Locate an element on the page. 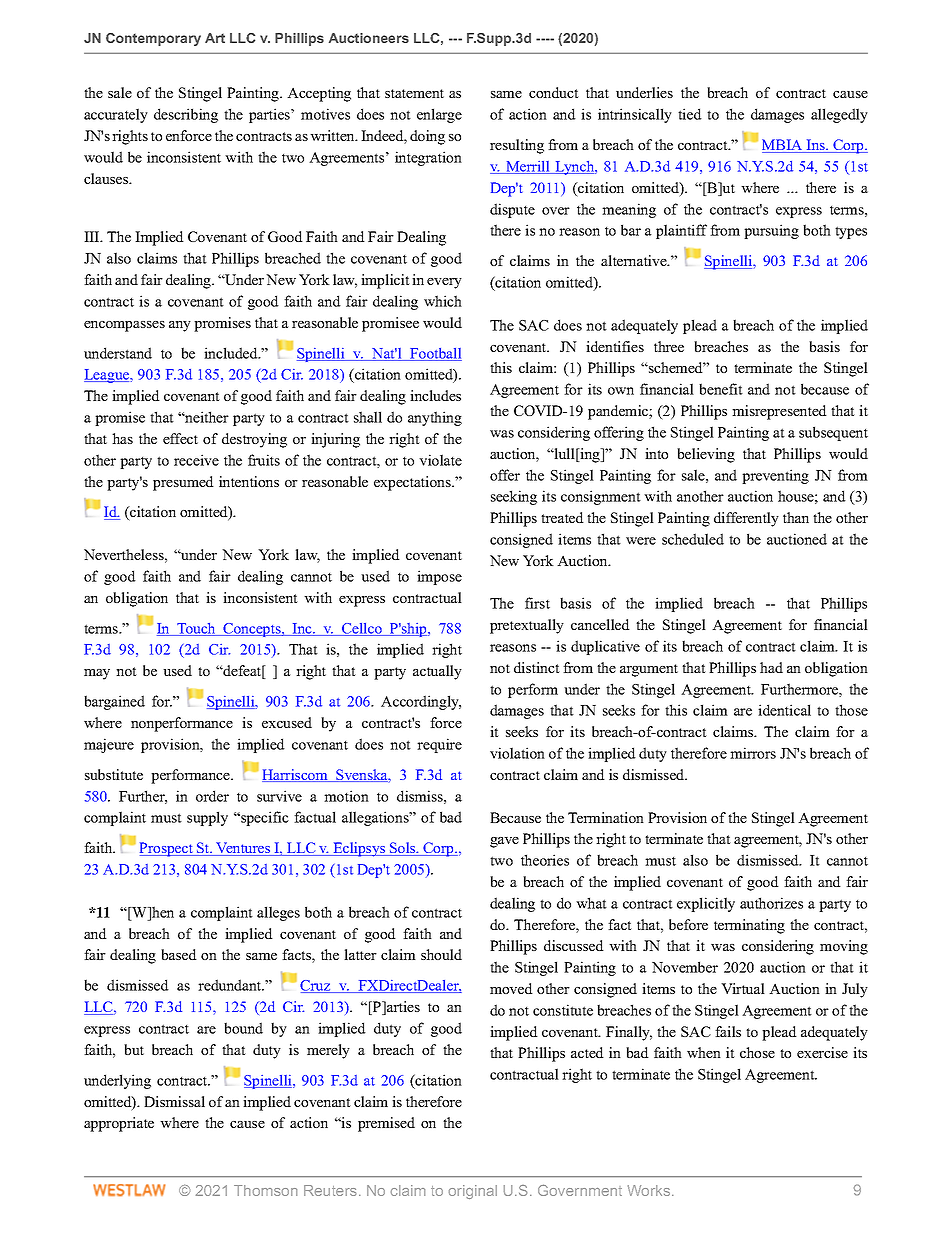 This image has height=1233, width=952. original is located at coordinates (473, 1192).
